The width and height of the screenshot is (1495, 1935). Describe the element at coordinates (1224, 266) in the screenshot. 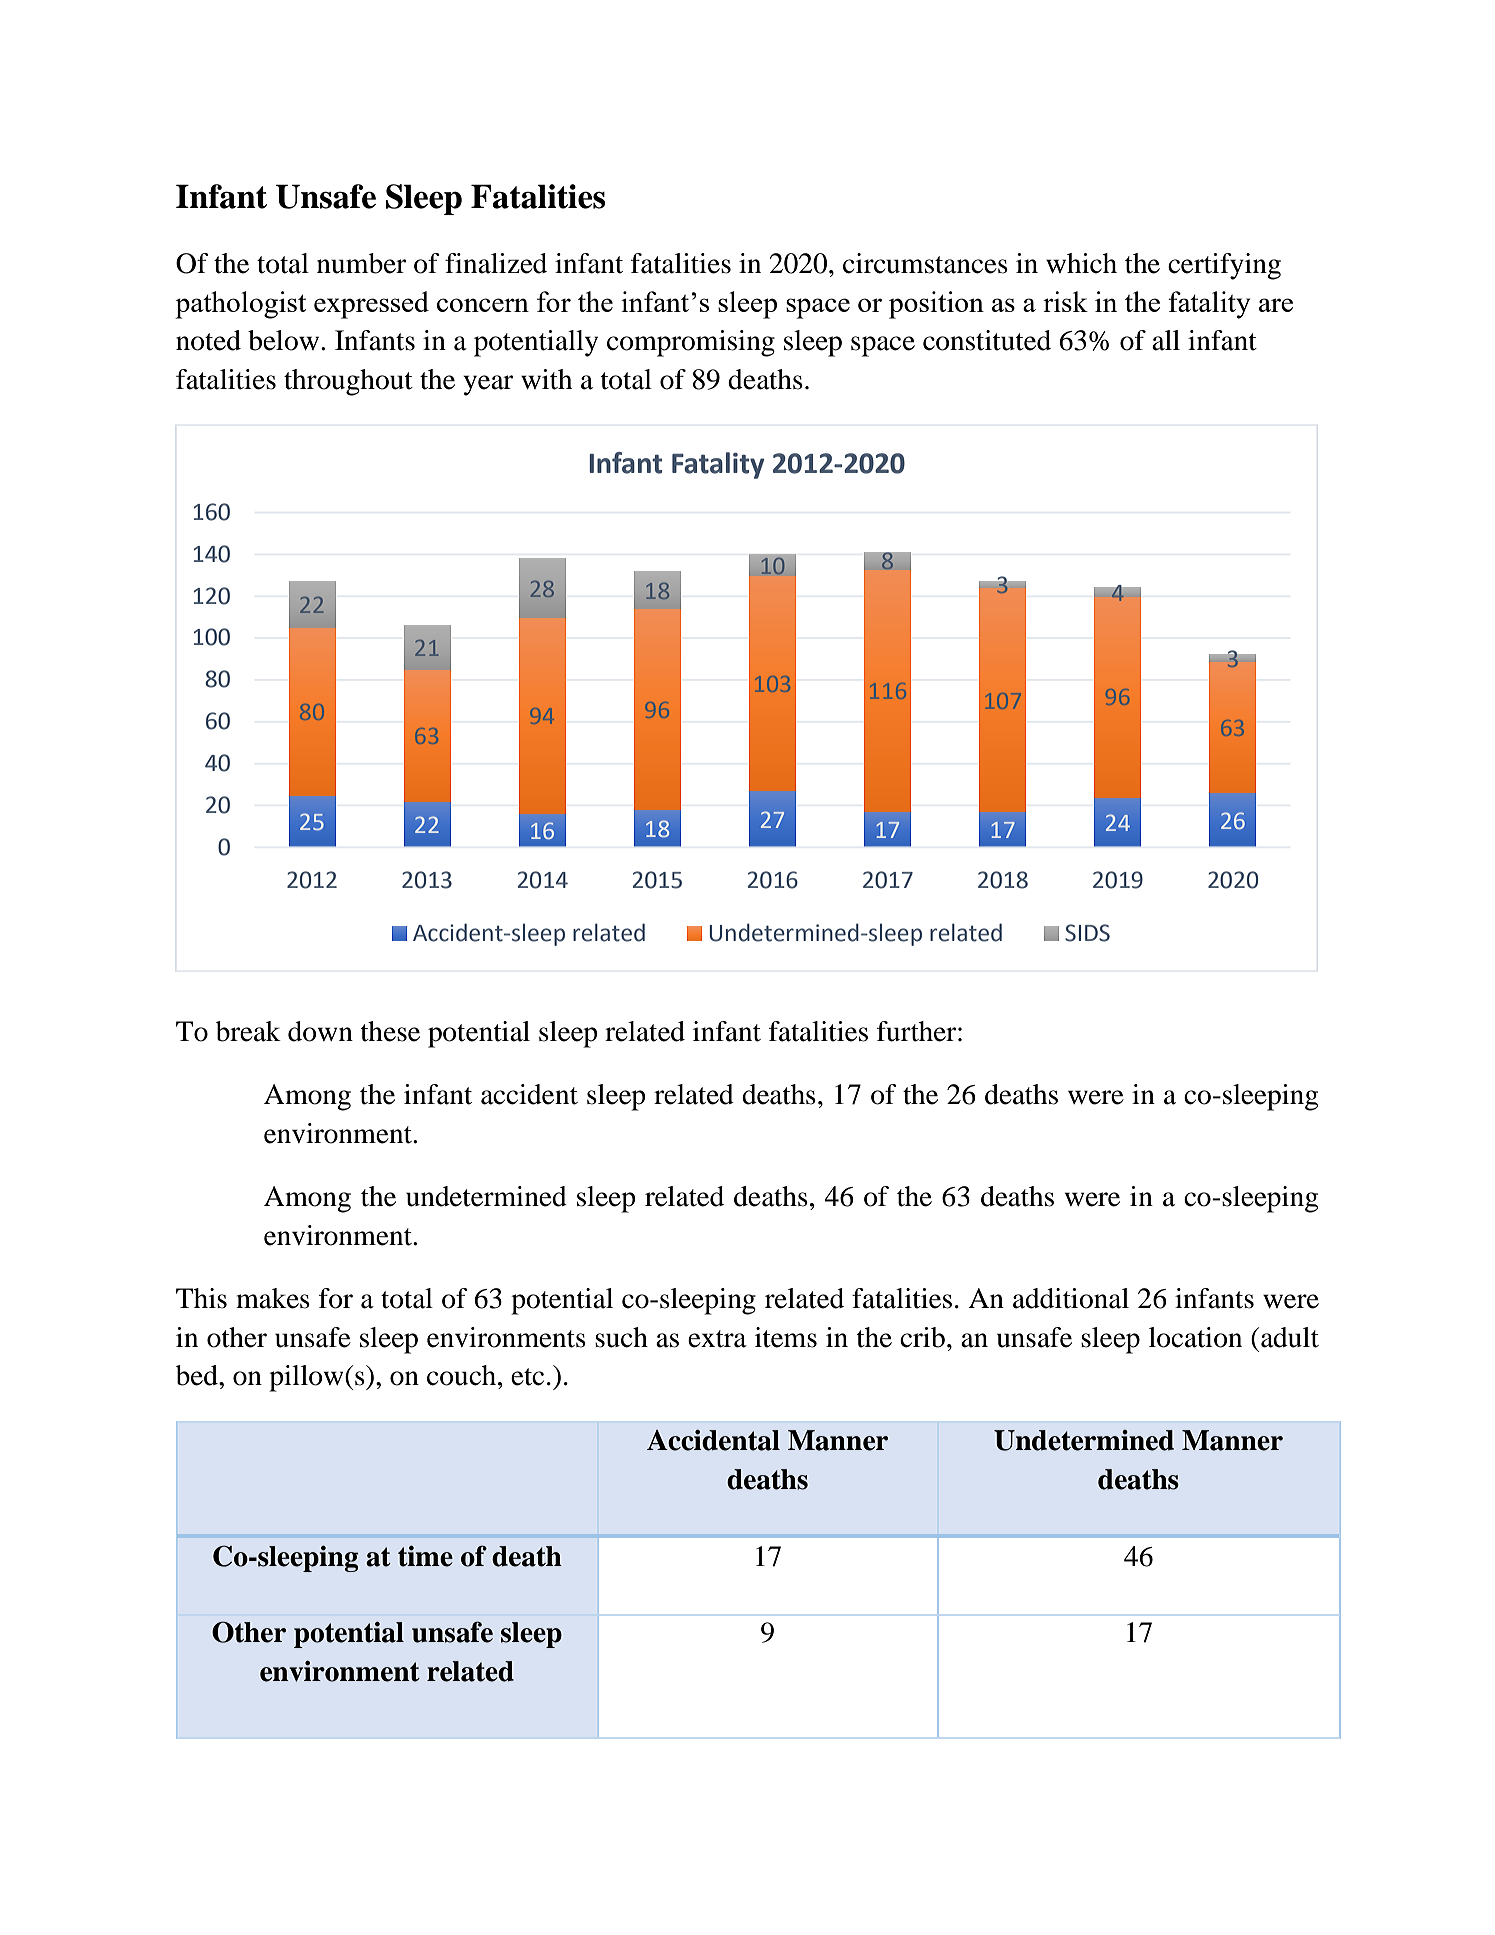

I see `certifying` at that location.
